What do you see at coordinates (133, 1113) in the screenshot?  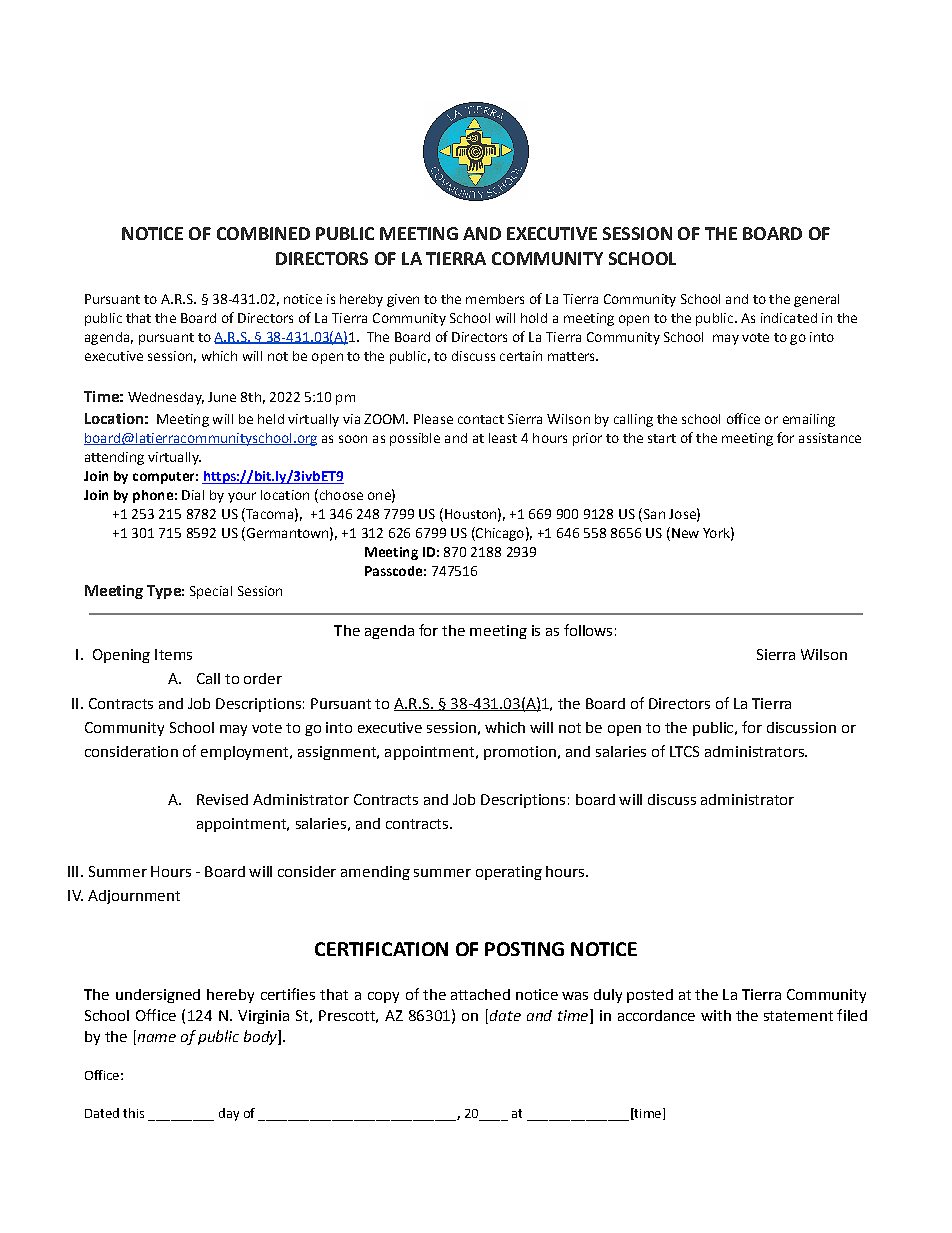 I see `this` at bounding box center [133, 1113].
